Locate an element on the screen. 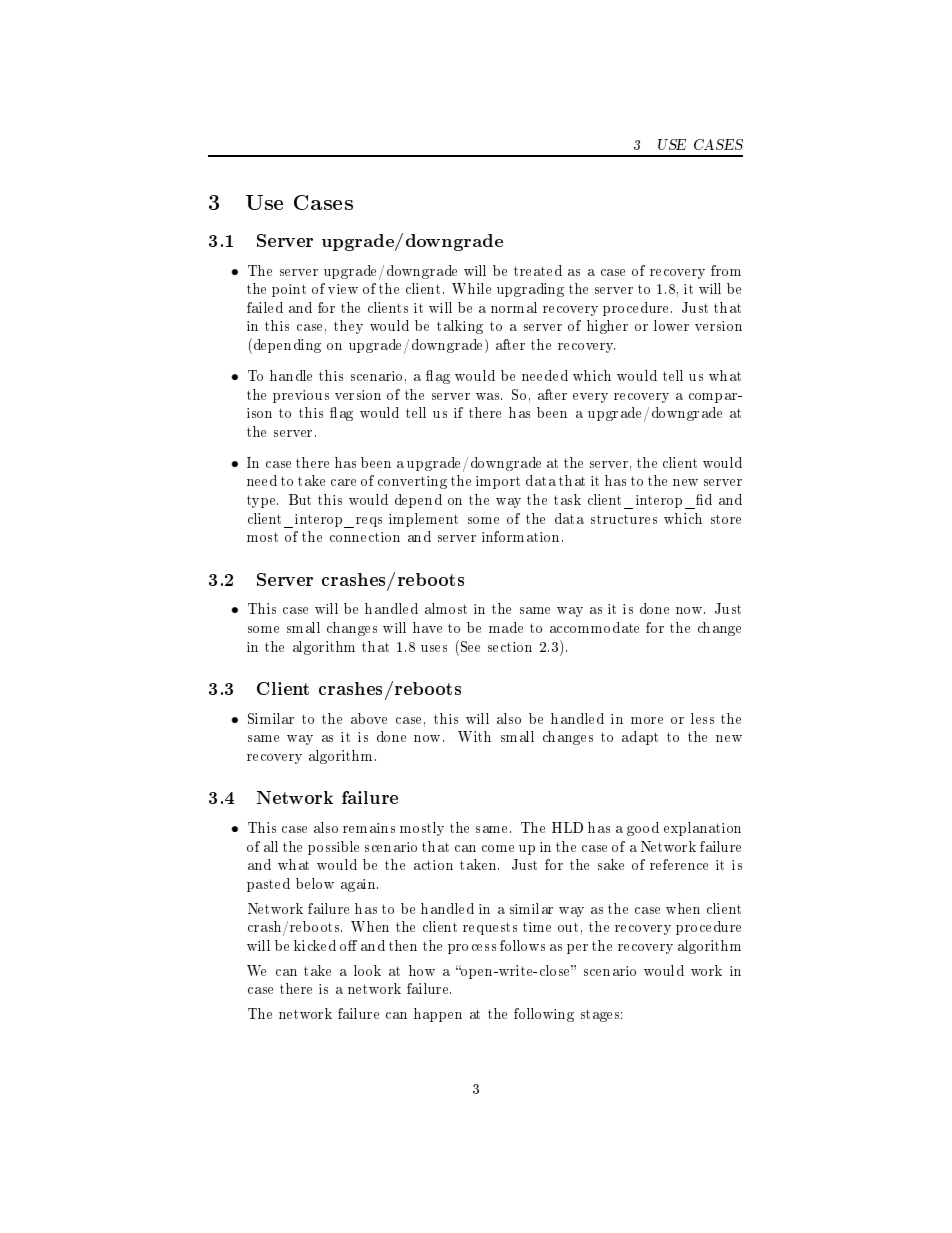 This screenshot has height=1233, width=952. While is located at coordinates (471, 288).
